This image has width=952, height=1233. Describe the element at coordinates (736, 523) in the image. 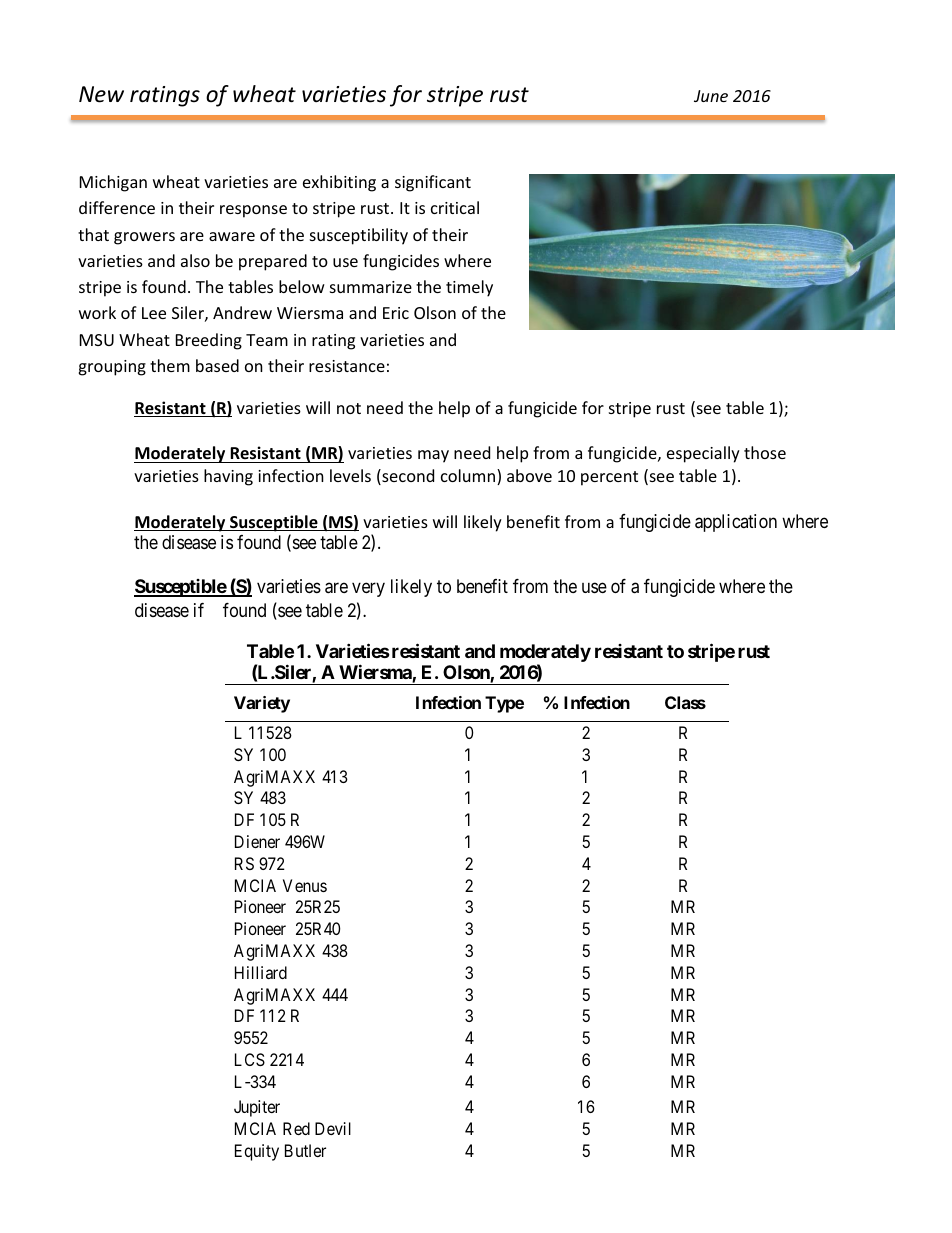

I see `application` at that location.
